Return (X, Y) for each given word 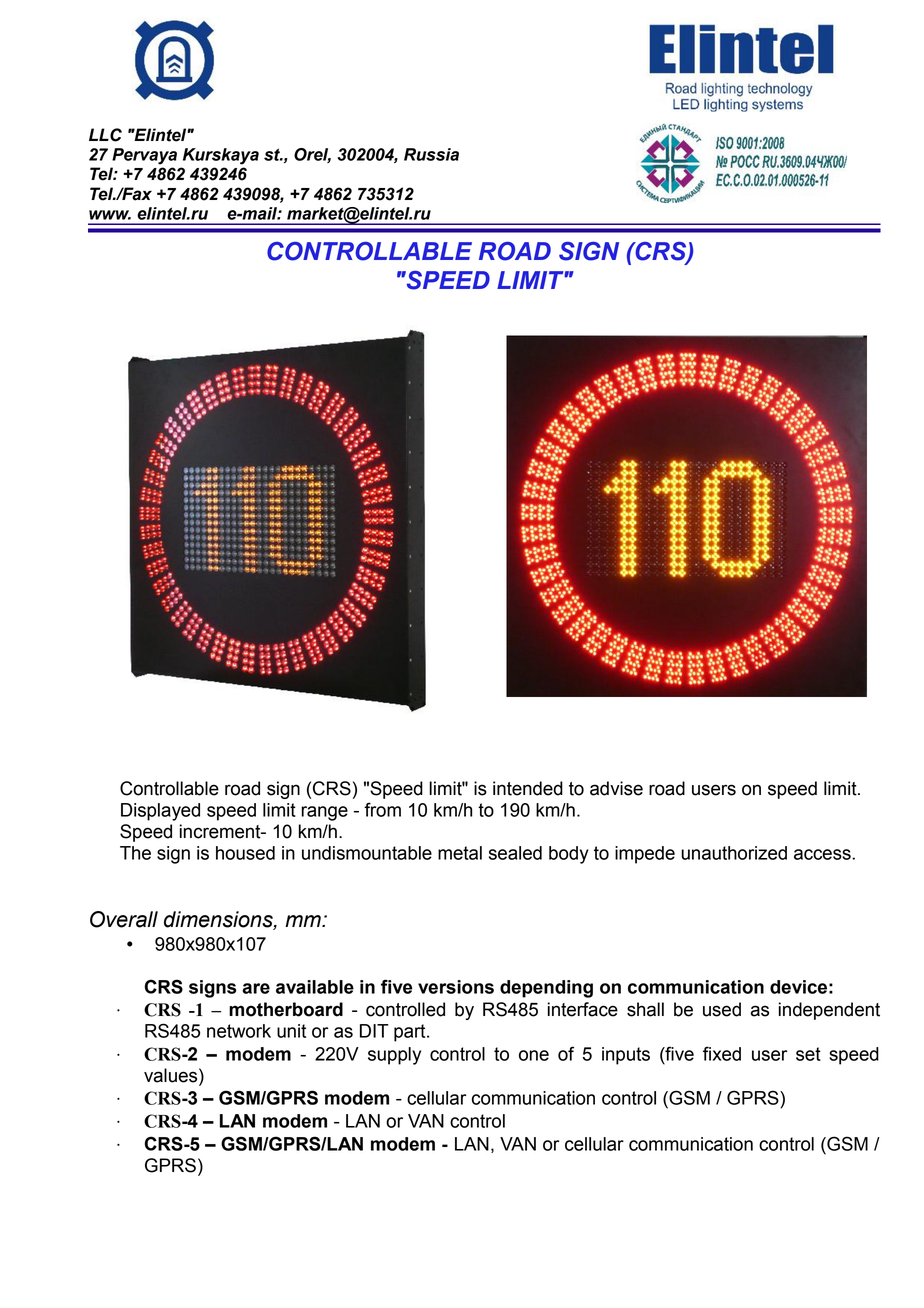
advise (616, 788)
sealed (515, 853)
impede (645, 855)
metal (460, 853)
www (110, 215)
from (382, 809)
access (823, 854)
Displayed (160, 812)
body (569, 855)
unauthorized (734, 853)
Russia (431, 154)
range (324, 813)
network (239, 1031)
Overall (124, 919)
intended (528, 788)
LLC (105, 135)
